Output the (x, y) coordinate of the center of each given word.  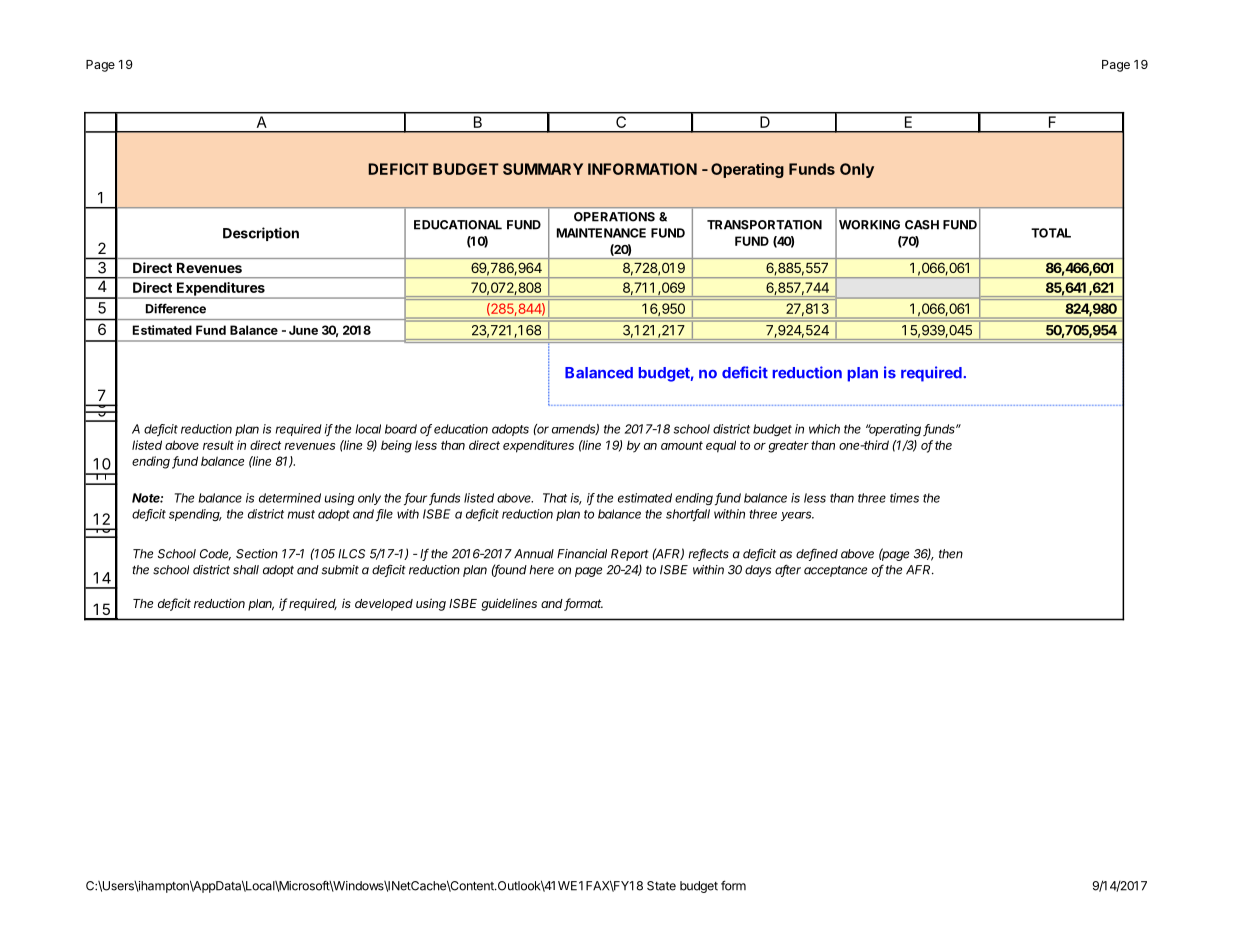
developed (384, 605)
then (951, 554)
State (661, 886)
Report (630, 555)
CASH (922, 225)
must (301, 514)
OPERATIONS (614, 217)
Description (261, 234)
